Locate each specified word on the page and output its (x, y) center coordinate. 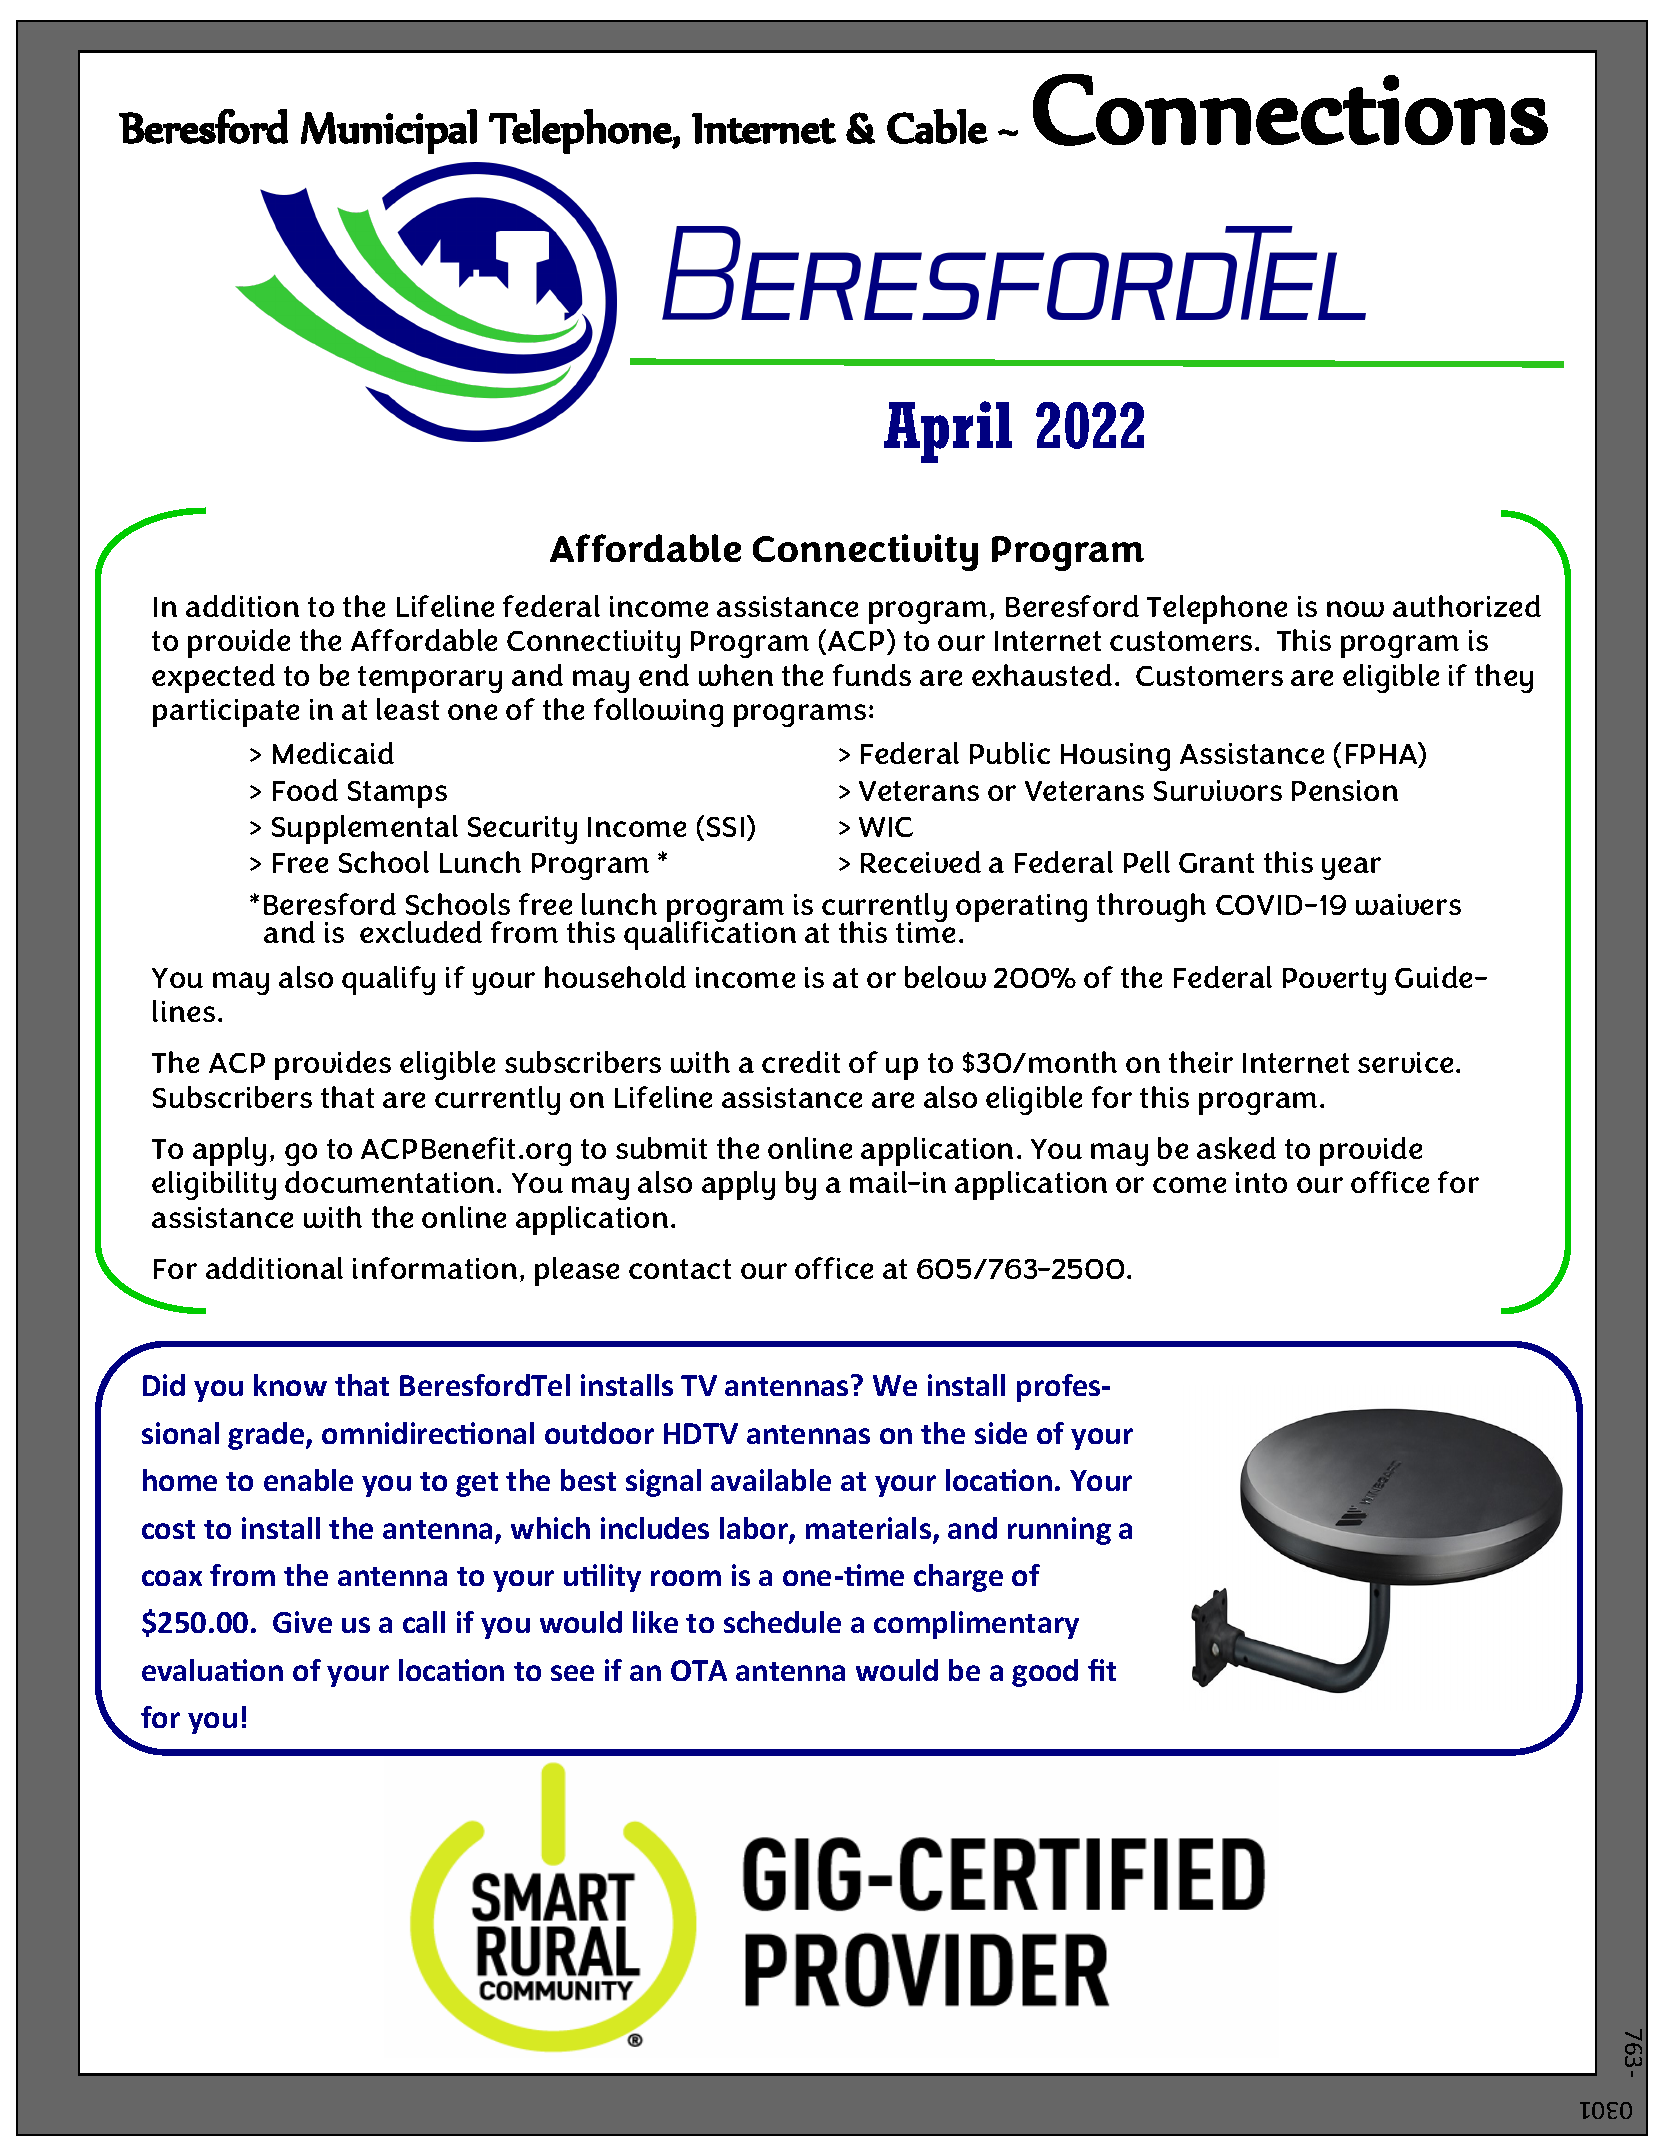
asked (1236, 1148)
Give (302, 1622)
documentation (391, 1182)
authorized (1467, 606)
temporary (430, 679)
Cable (937, 126)
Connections (1290, 110)
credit (801, 1062)
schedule (782, 1622)
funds (872, 675)
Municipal (389, 131)
